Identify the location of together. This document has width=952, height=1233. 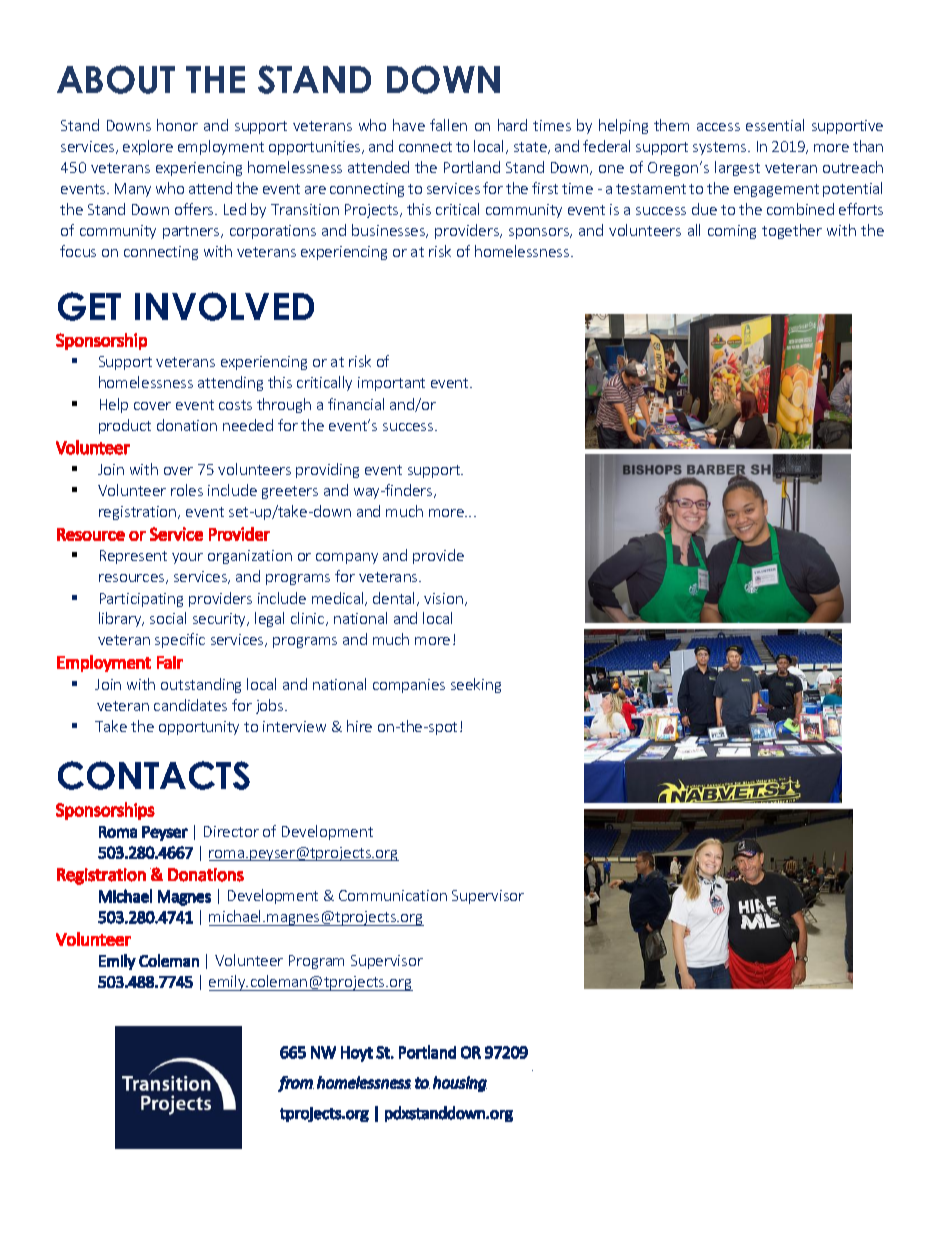
(792, 231).
